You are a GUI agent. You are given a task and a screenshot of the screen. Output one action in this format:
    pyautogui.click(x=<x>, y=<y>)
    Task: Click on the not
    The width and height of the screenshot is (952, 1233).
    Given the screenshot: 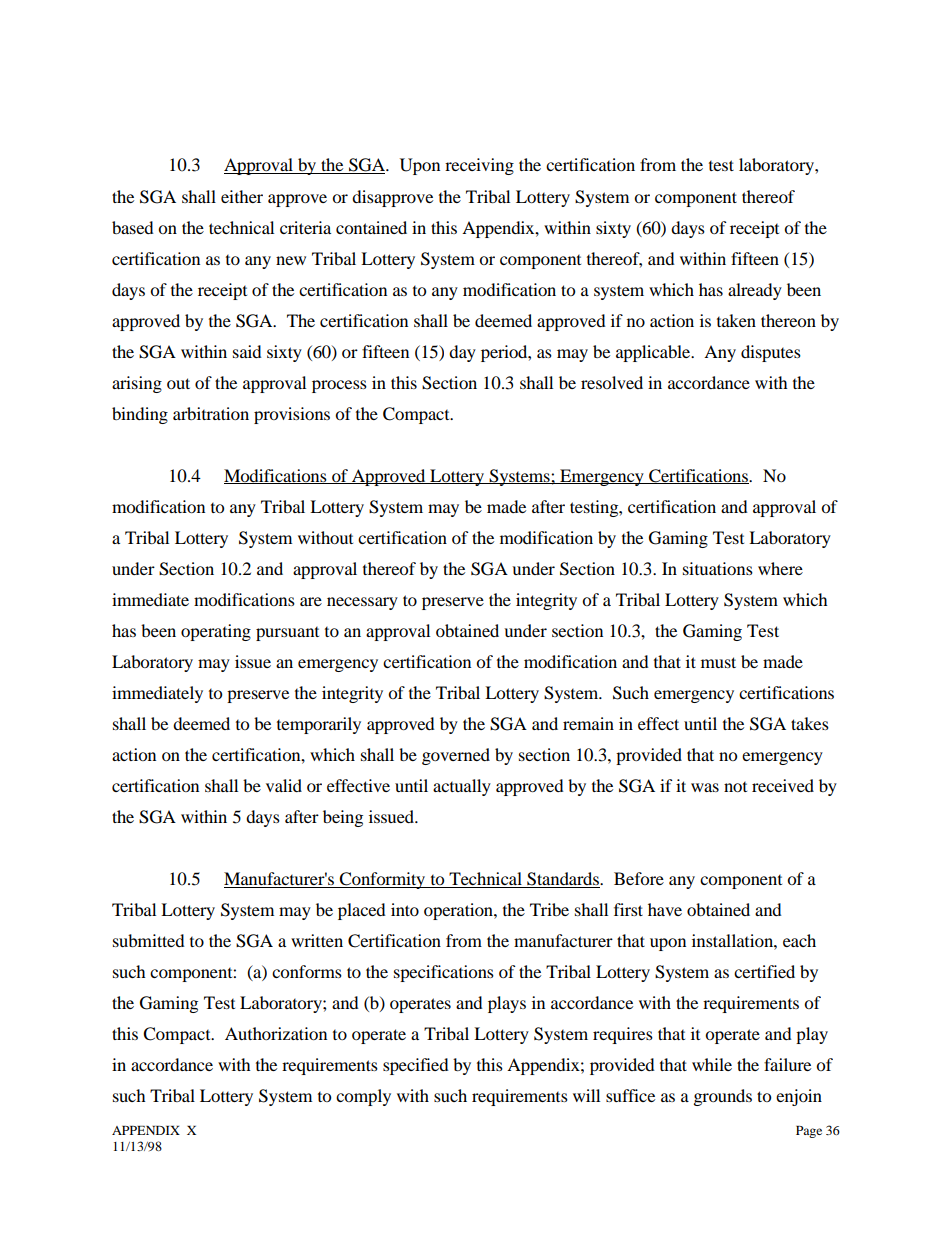 What is the action you would take?
    pyautogui.click(x=735, y=787)
